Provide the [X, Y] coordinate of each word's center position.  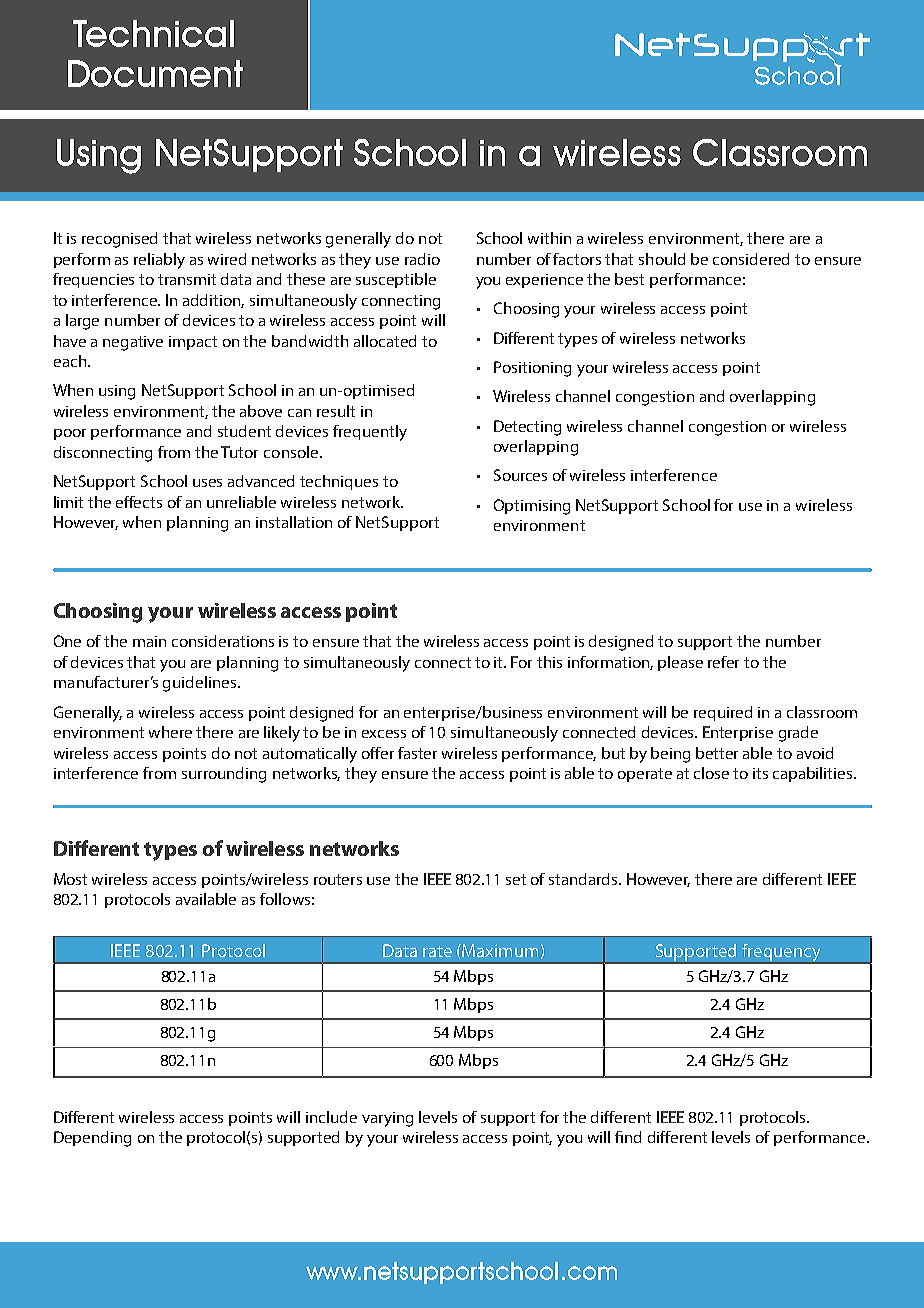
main [149, 641]
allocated [385, 341]
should [662, 259]
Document [155, 73]
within [549, 238]
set [516, 879]
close [711, 773]
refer [723, 662]
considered [751, 259]
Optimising [532, 507]
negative [133, 343]
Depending [92, 1139]
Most [70, 879]
